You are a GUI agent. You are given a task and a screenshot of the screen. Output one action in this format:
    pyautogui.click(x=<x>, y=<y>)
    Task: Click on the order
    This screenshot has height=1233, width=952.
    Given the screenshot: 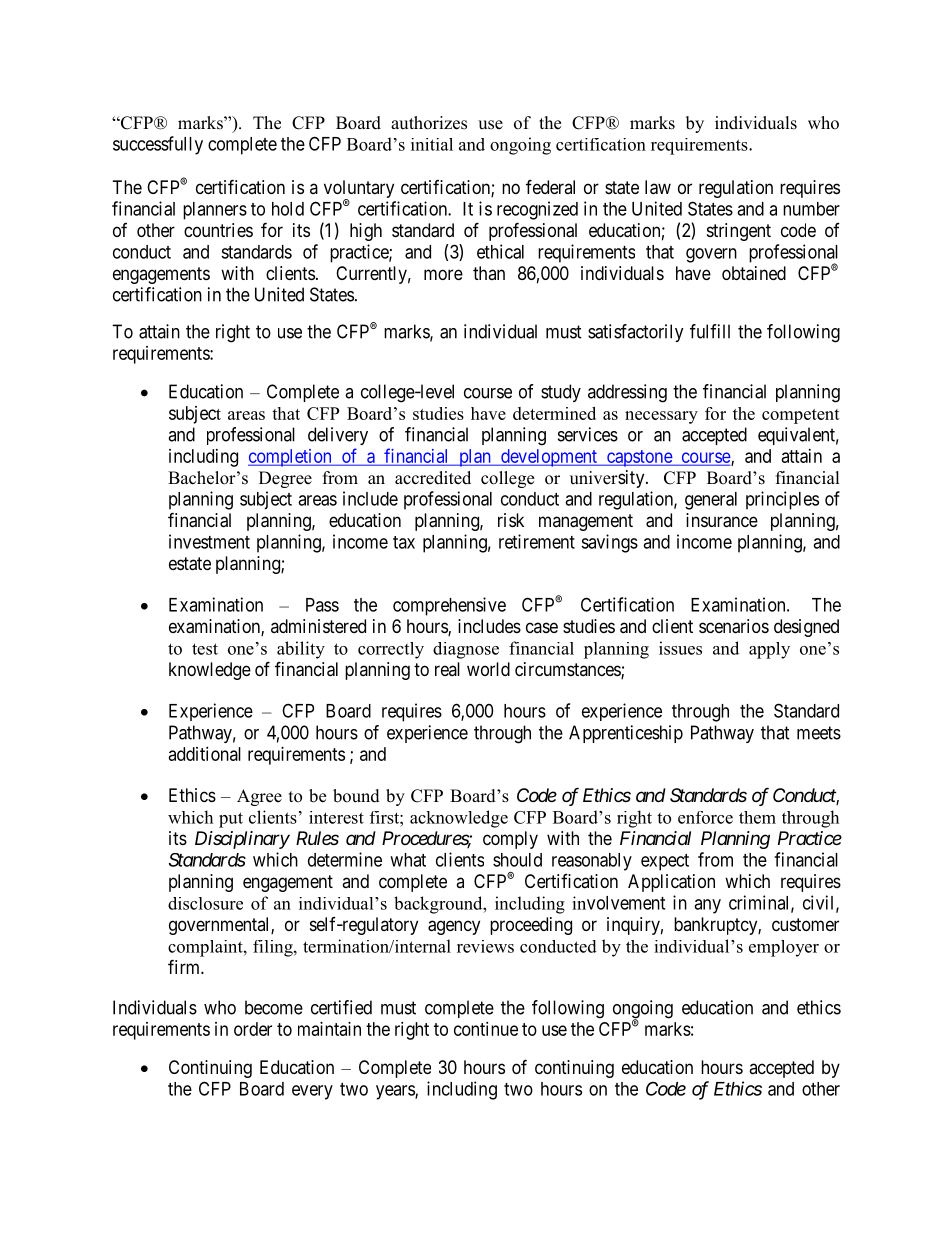 What is the action you would take?
    pyautogui.click(x=253, y=1029)
